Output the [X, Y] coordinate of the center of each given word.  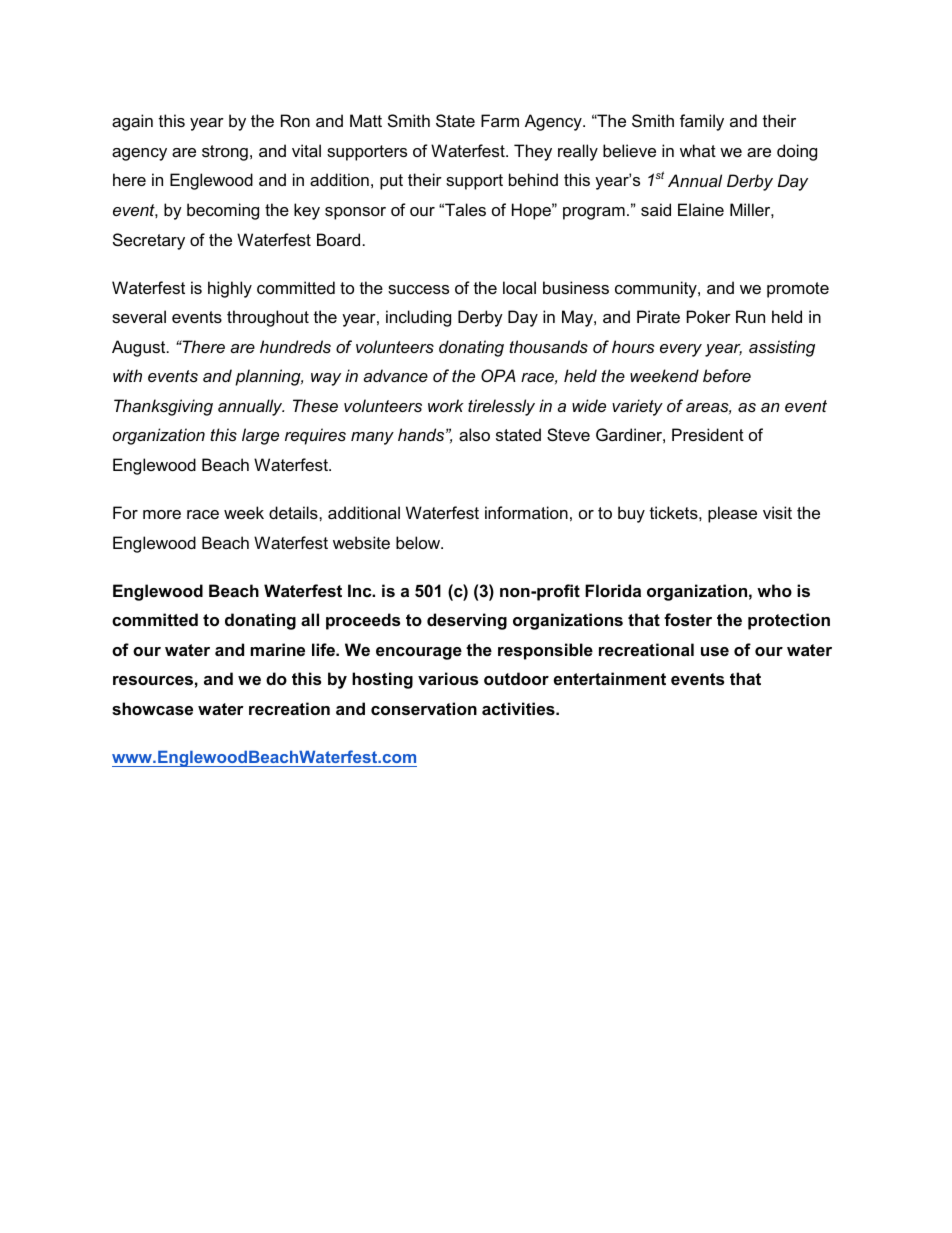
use [715, 651]
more [162, 514]
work [446, 405]
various [448, 678]
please [732, 514]
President [708, 434]
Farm [500, 120]
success [418, 289]
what [698, 150]
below [419, 542]
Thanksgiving [163, 407]
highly [230, 289]
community [657, 289]
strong [225, 153]
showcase [152, 708]
